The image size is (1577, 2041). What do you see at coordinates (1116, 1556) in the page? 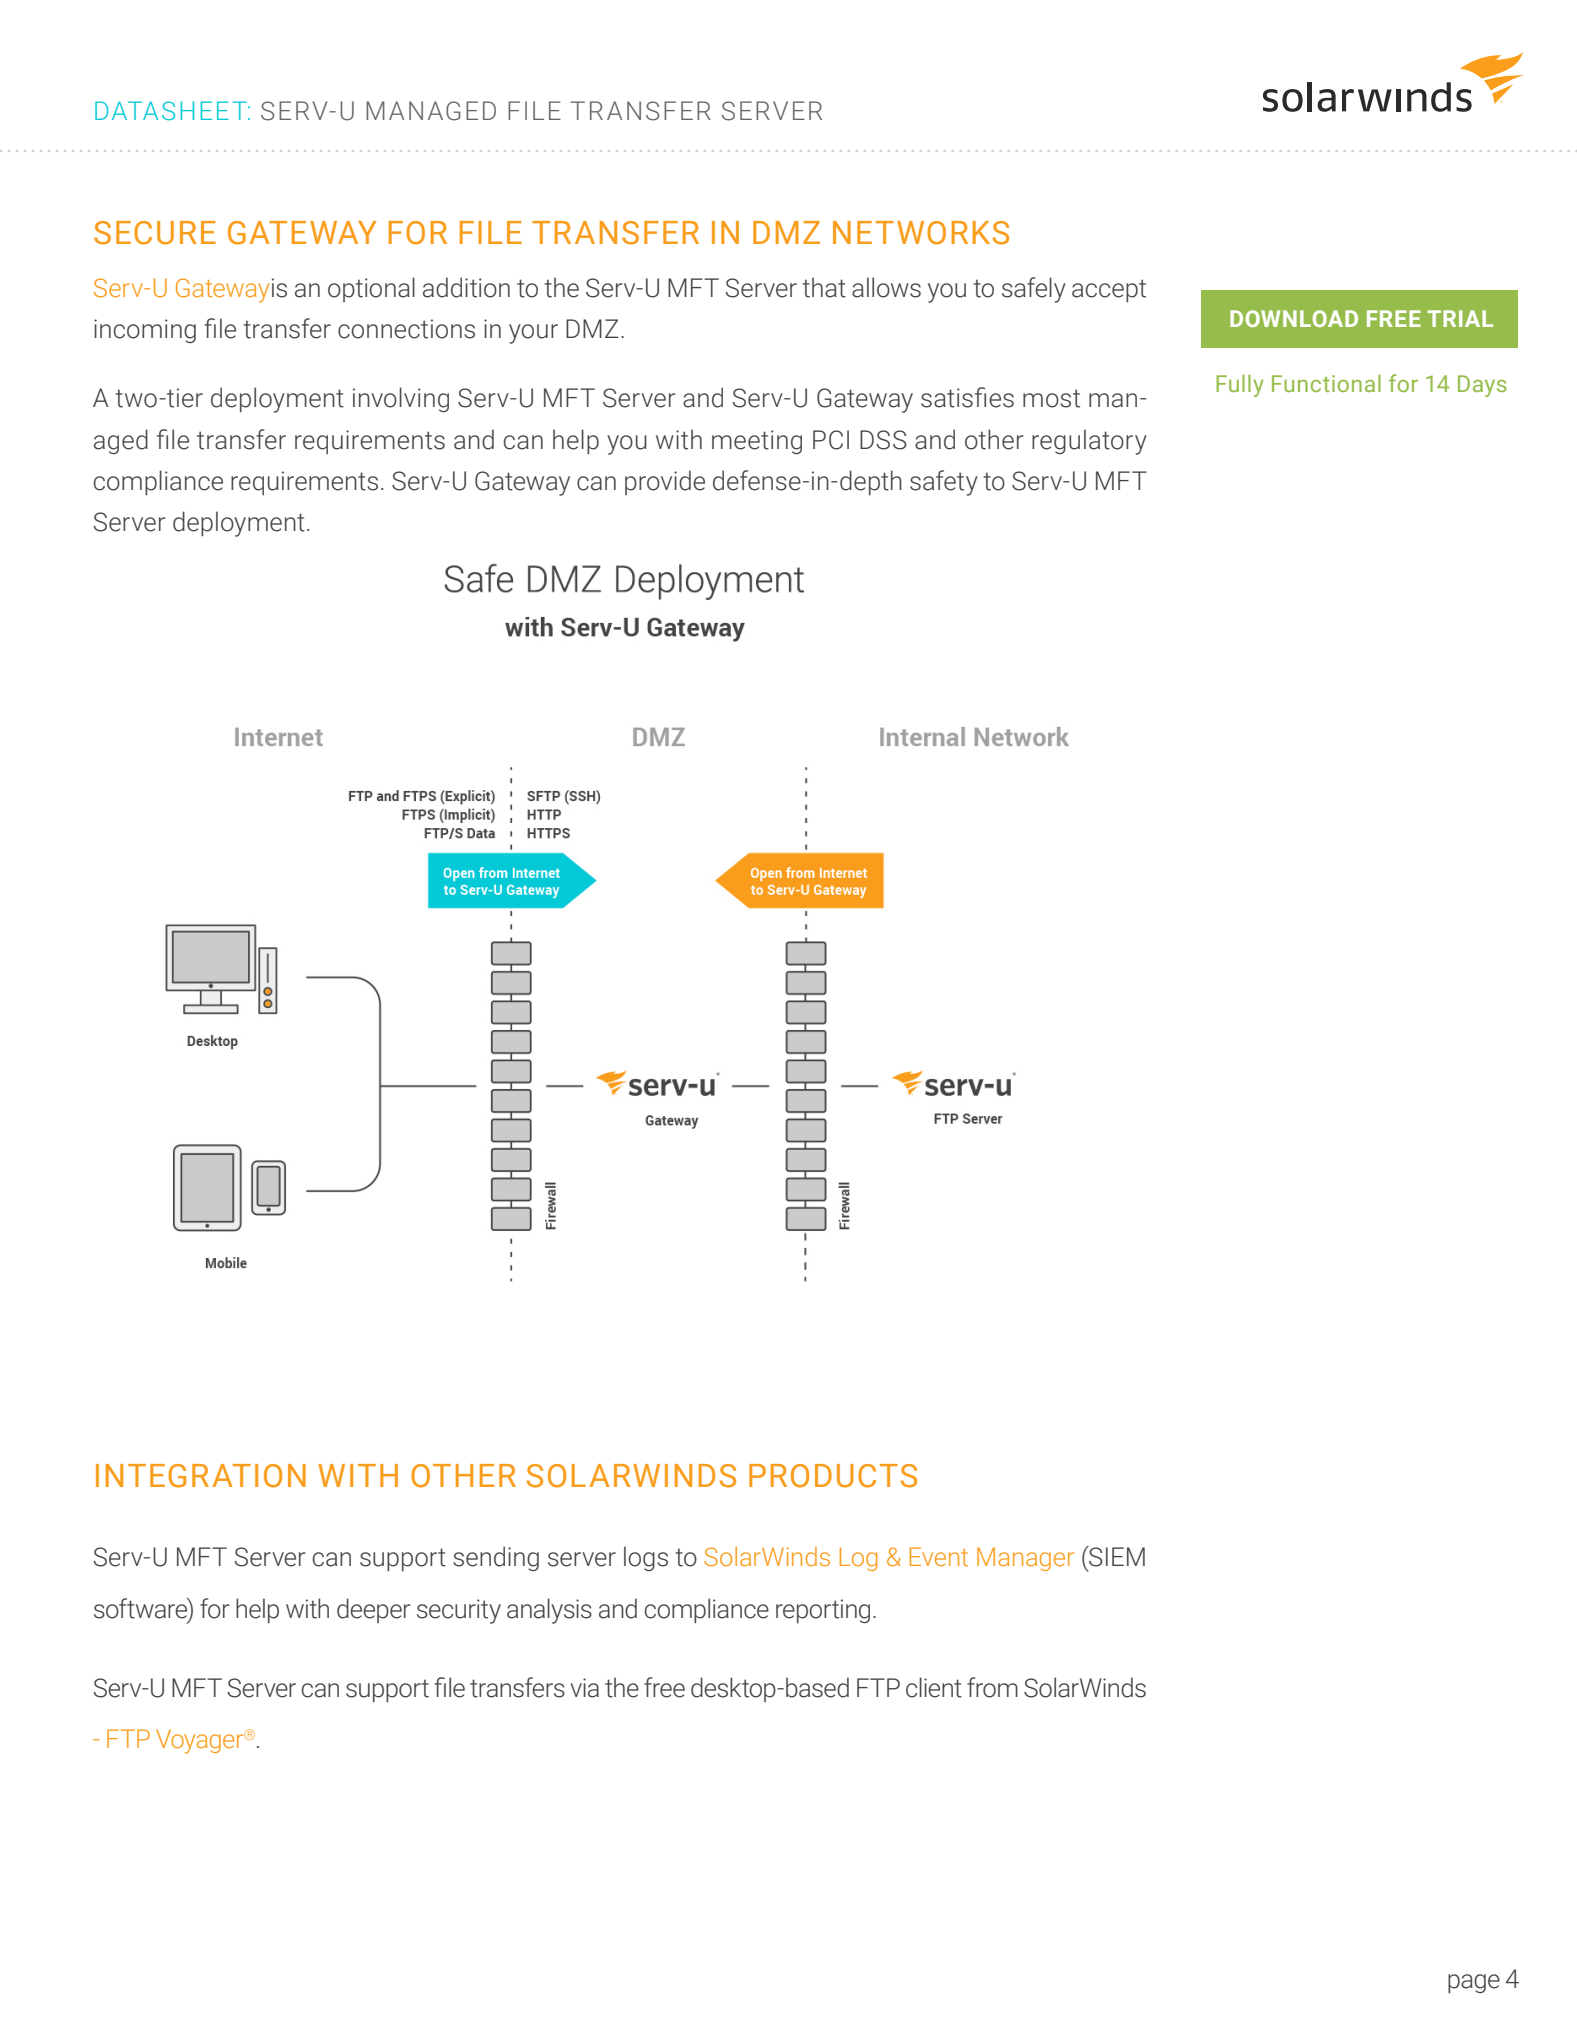
I see `SIEM` at bounding box center [1116, 1556].
